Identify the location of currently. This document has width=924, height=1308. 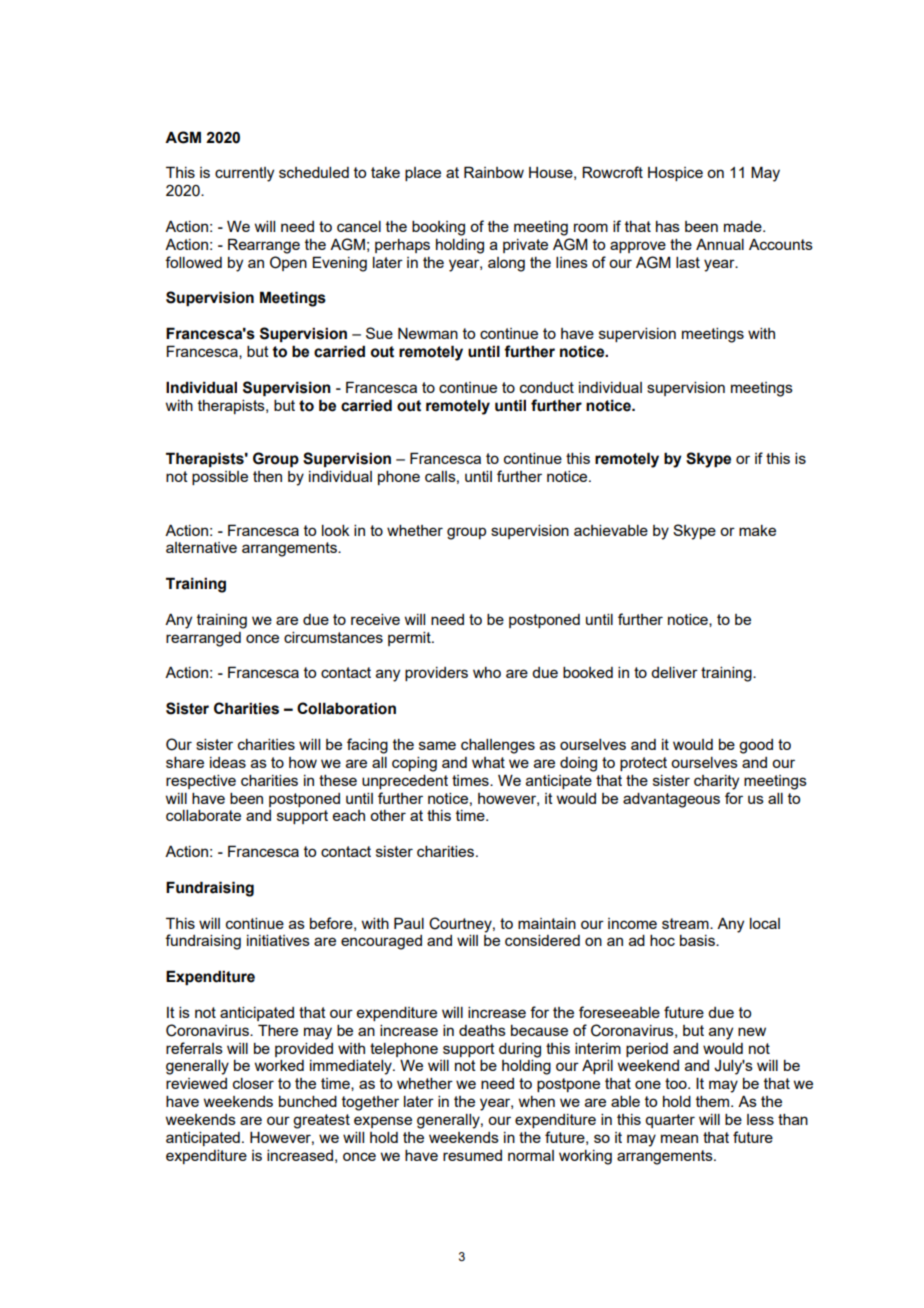
(244, 174).
